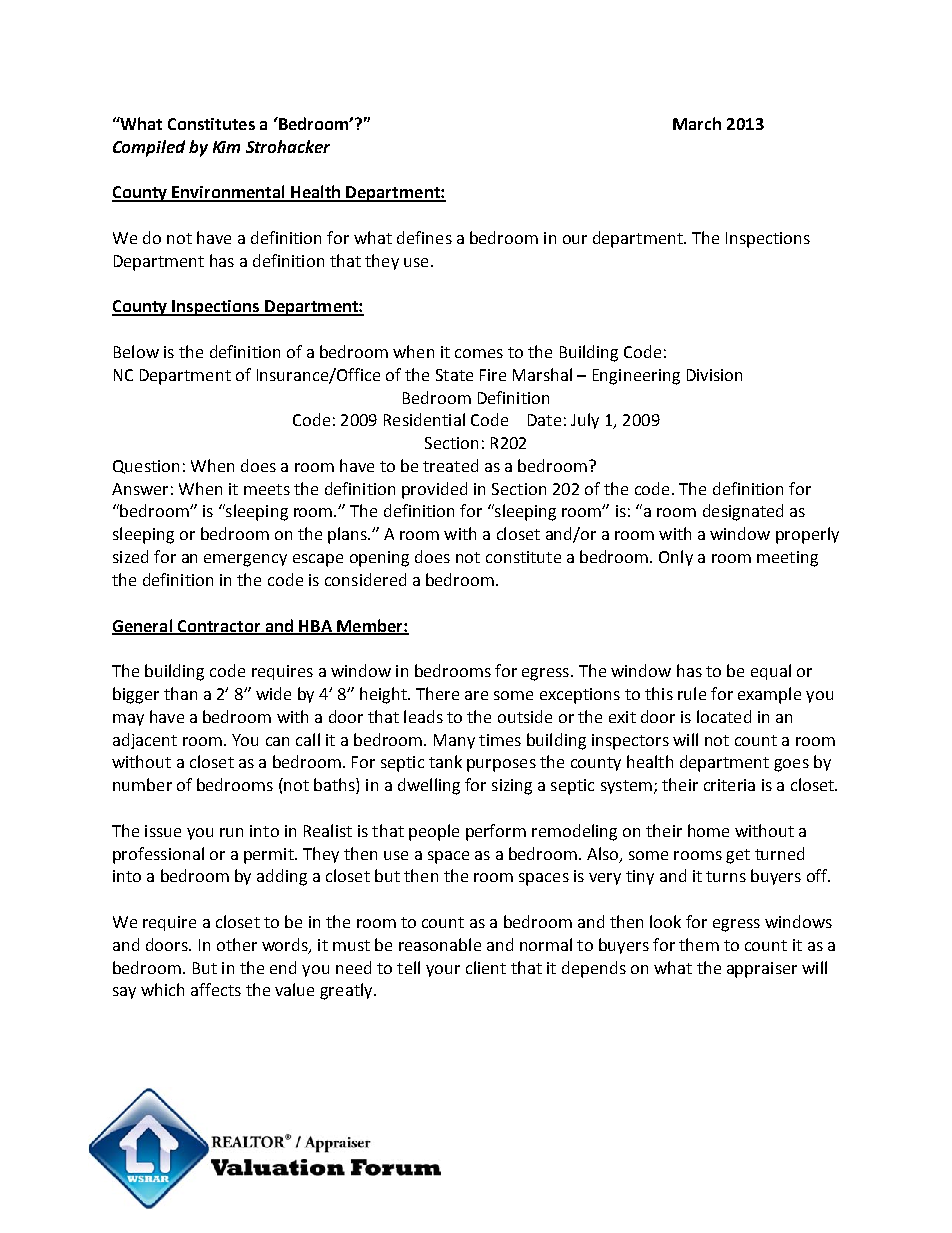 Image resolution: width=952 pixels, height=1233 pixels. What do you see at coordinates (180, 693) in the image?
I see `than` at bounding box center [180, 693].
